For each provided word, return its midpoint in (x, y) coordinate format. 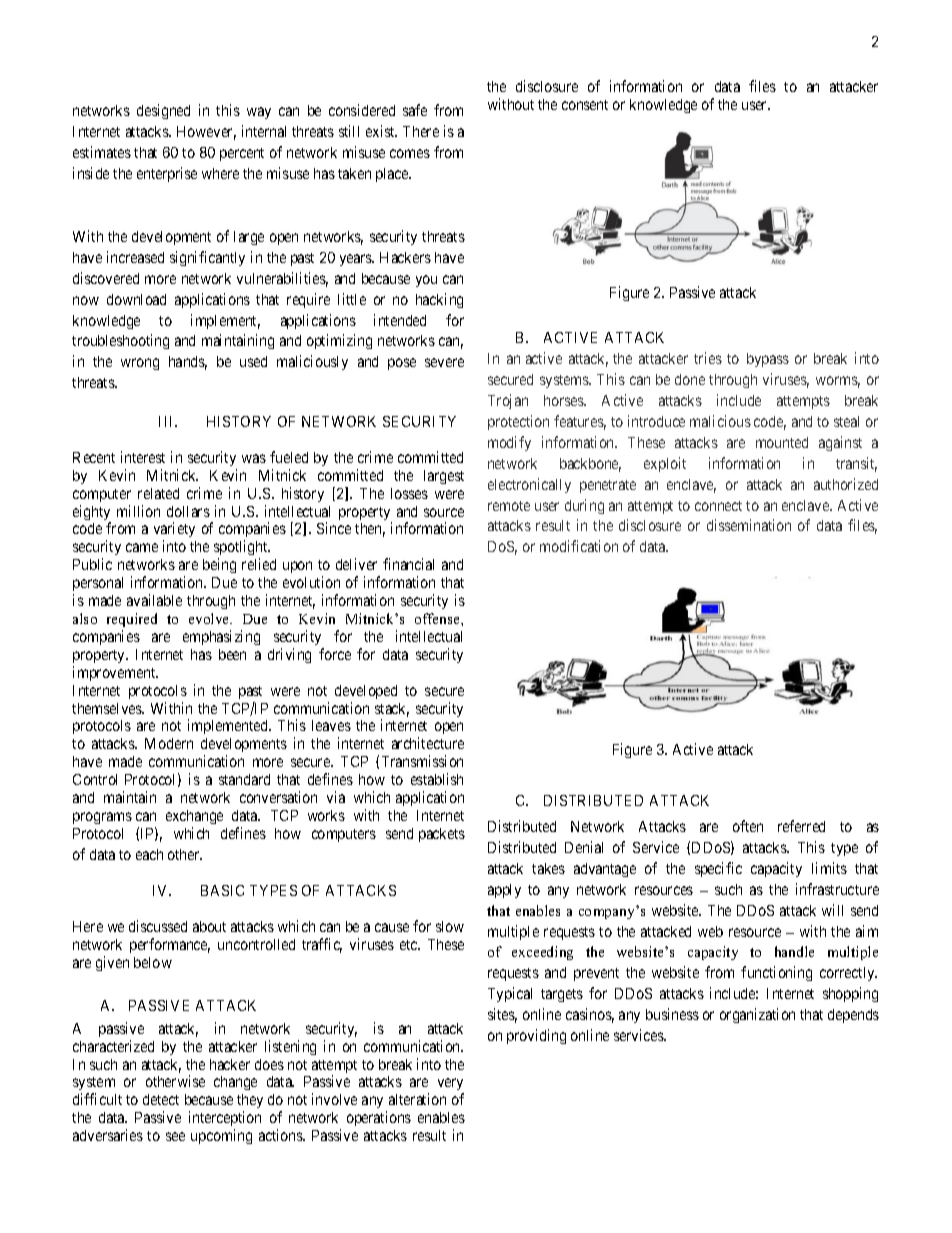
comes (410, 153)
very (451, 1086)
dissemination (749, 525)
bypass (768, 360)
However (206, 133)
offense (438, 618)
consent (585, 105)
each (149, 854)
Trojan (508, 401)
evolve (210, 618)
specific (718, 869)
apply (504, 891)
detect (161, 1099)
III (168, 421)
